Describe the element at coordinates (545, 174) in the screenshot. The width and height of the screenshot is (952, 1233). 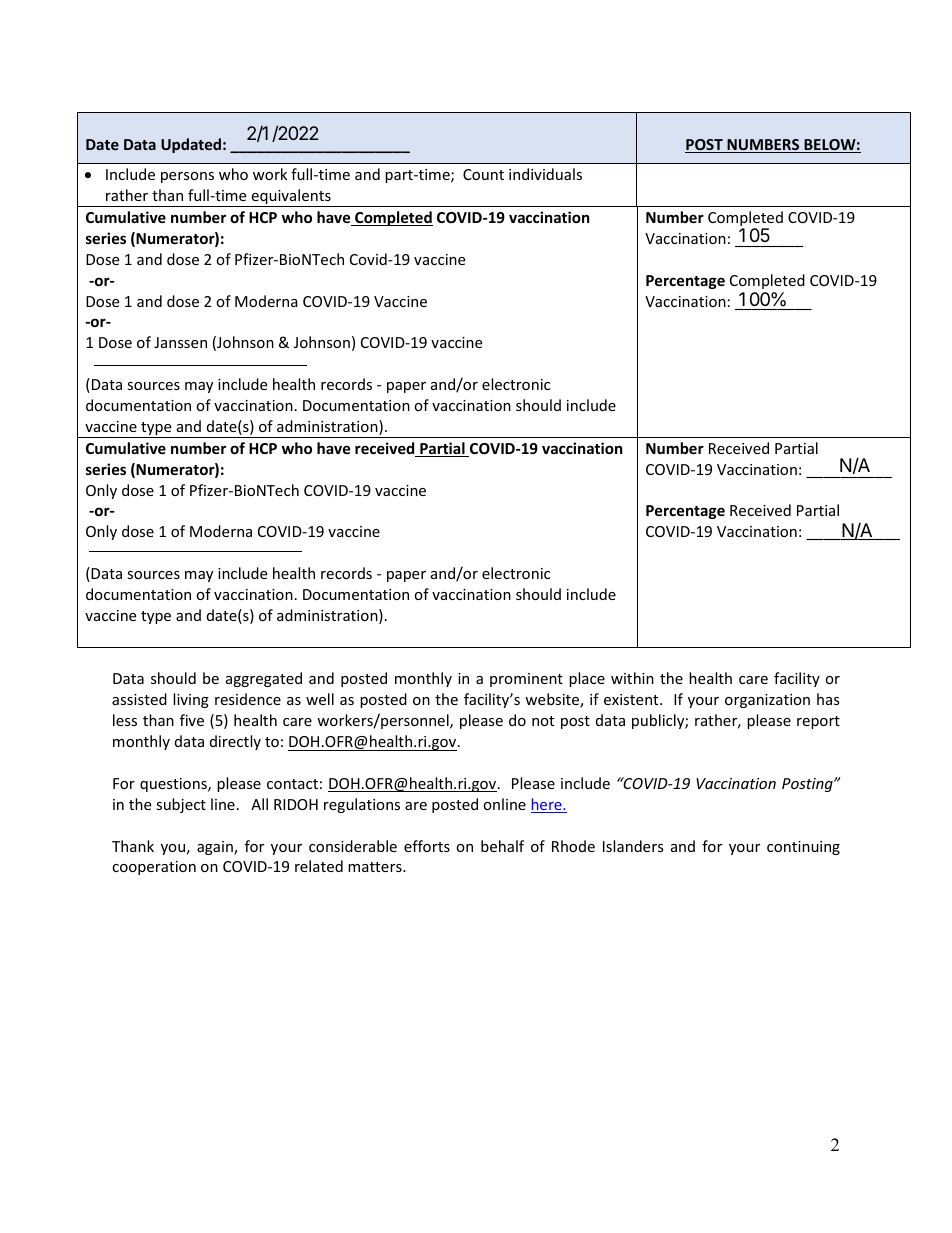
I see `individuals` at that location.
